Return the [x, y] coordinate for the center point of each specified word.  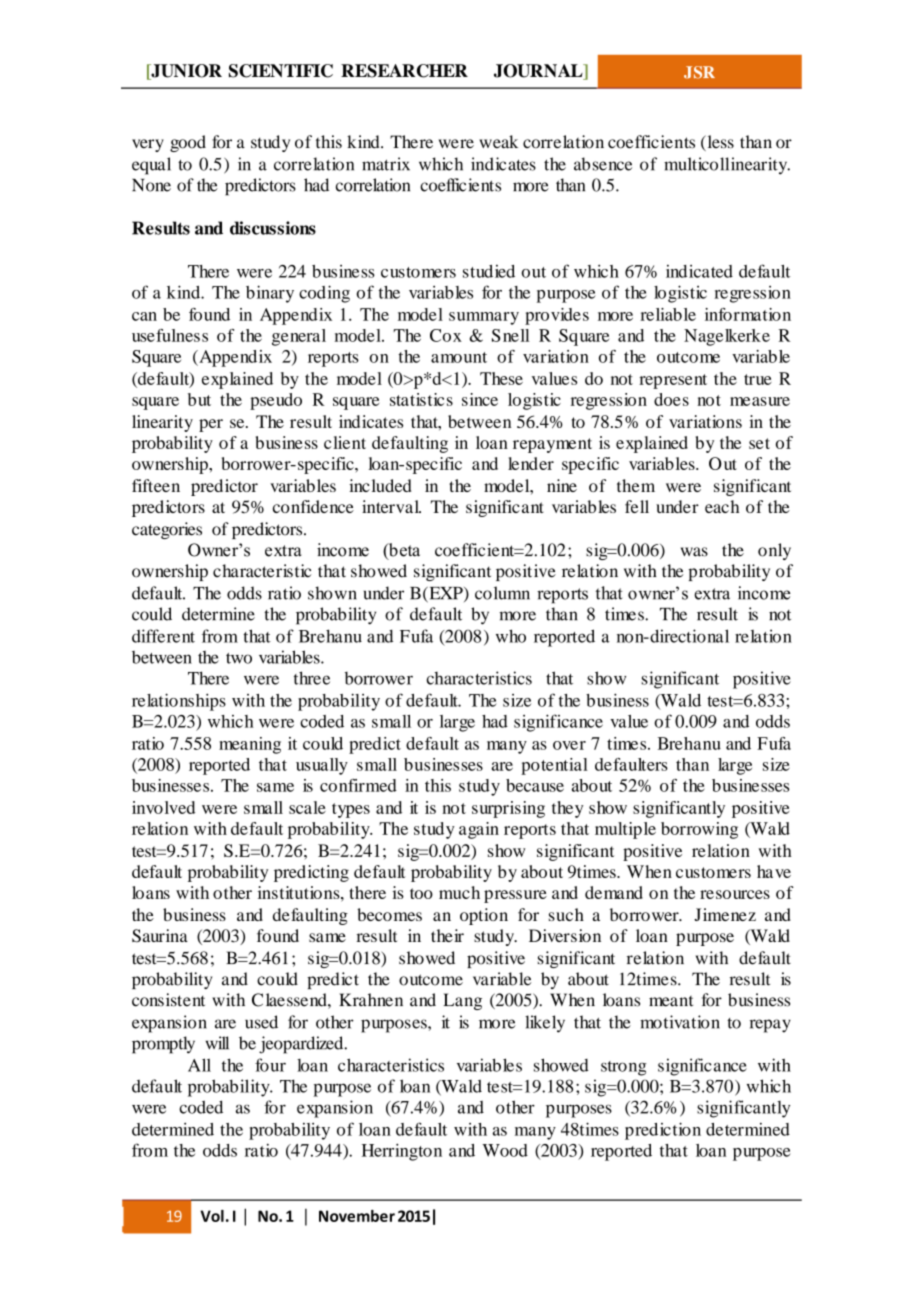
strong [624, 1068]
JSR [699, 72]
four [270, 1065]
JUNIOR [185, 72]
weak [498, 142]
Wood [505, 1150]
